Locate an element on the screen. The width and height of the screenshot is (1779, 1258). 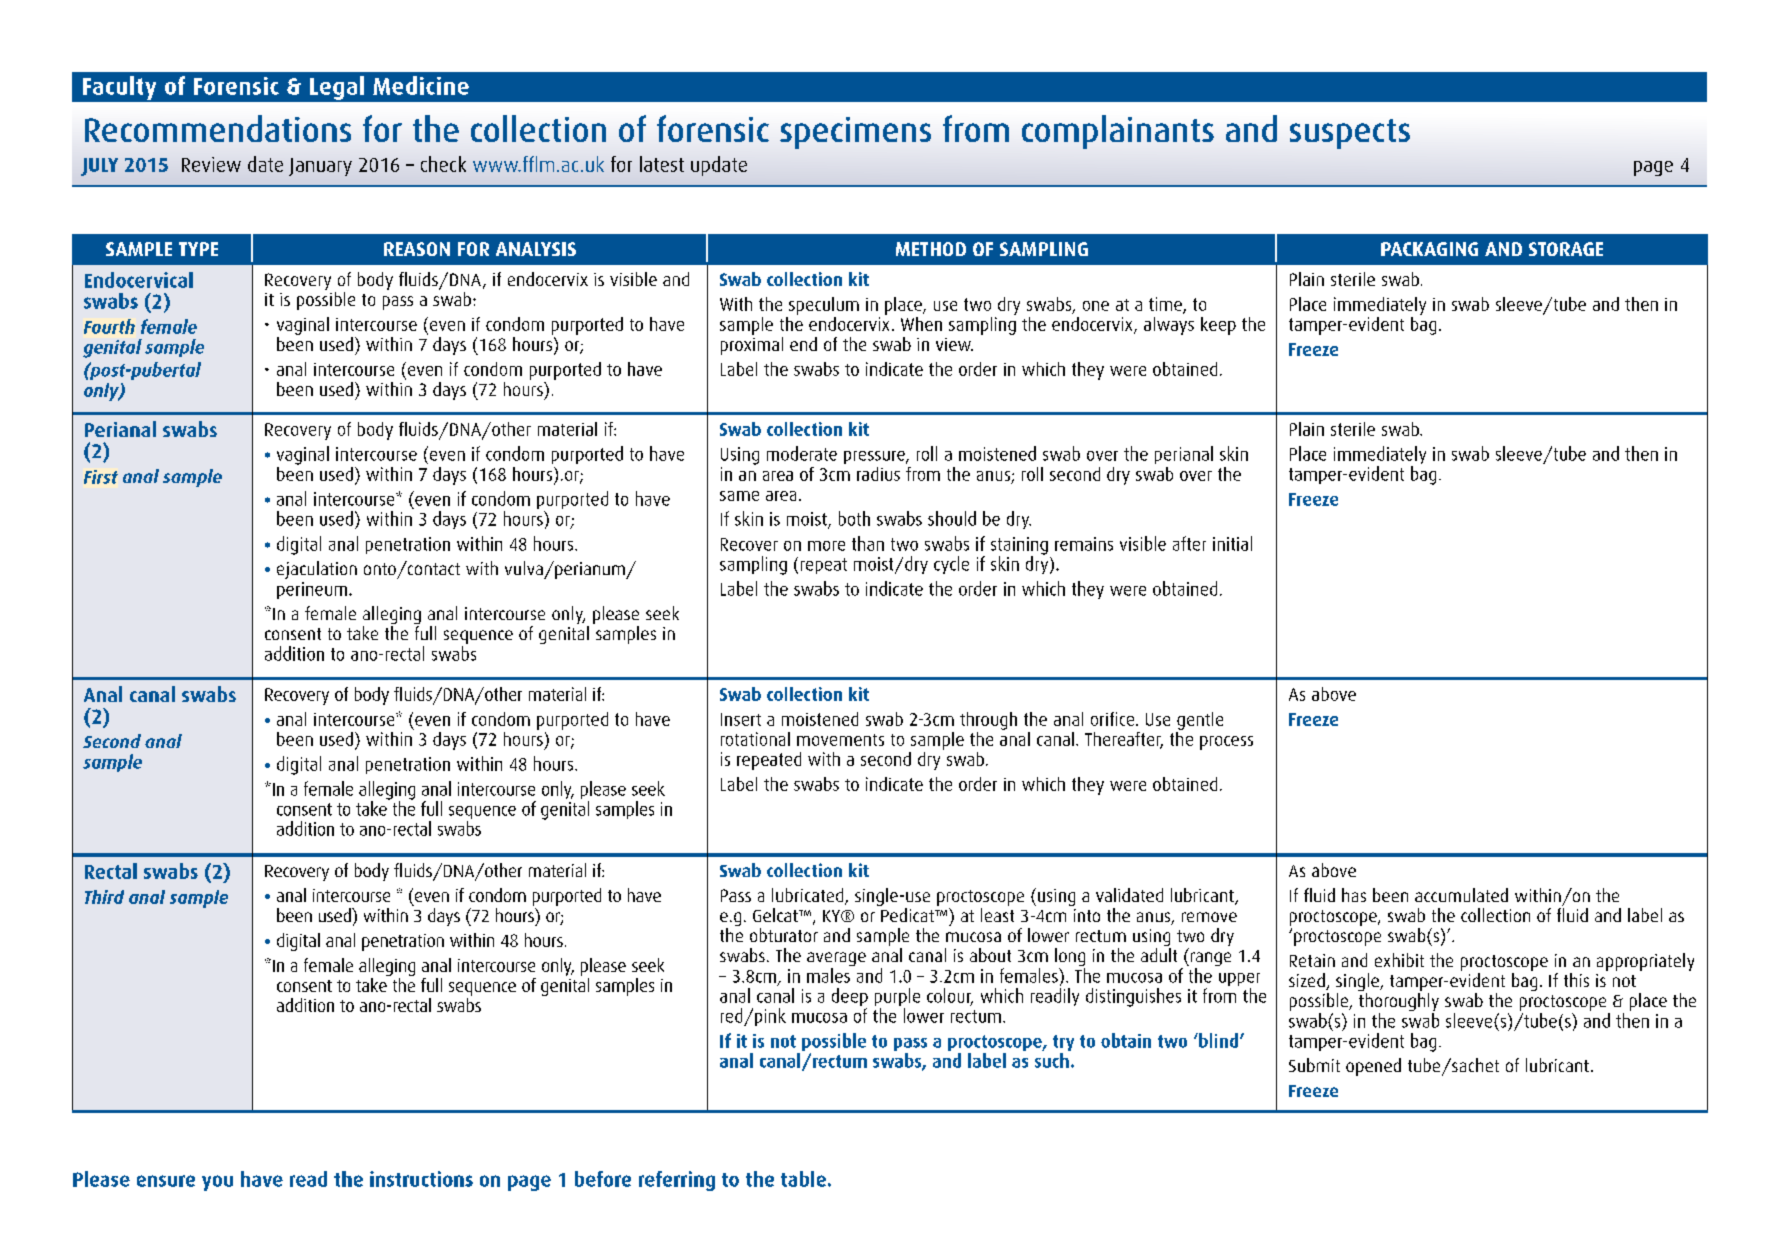
initial is located at coordinates (1232, 543).
